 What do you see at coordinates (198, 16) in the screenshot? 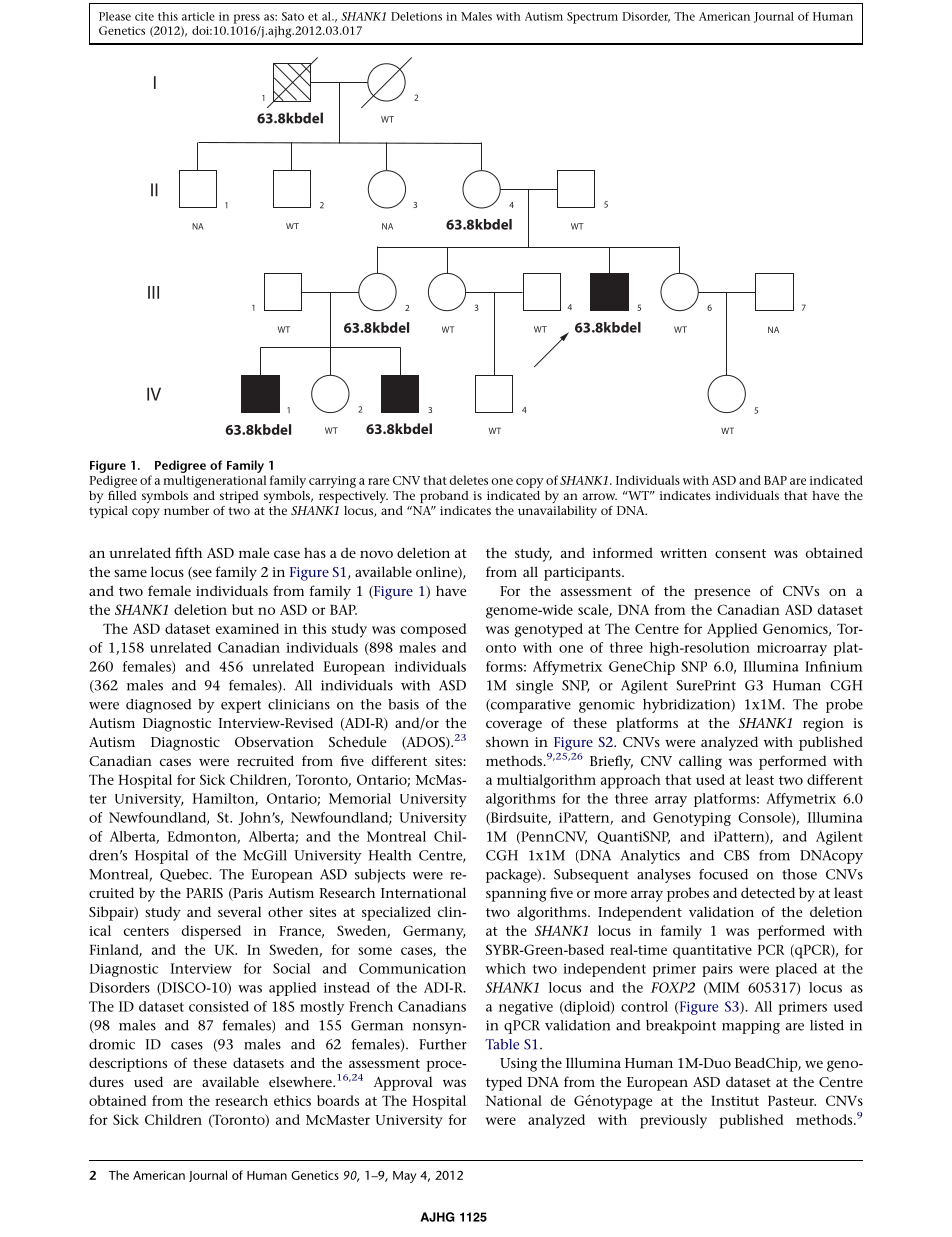
I see `article` at bounding box center [198, 16].
